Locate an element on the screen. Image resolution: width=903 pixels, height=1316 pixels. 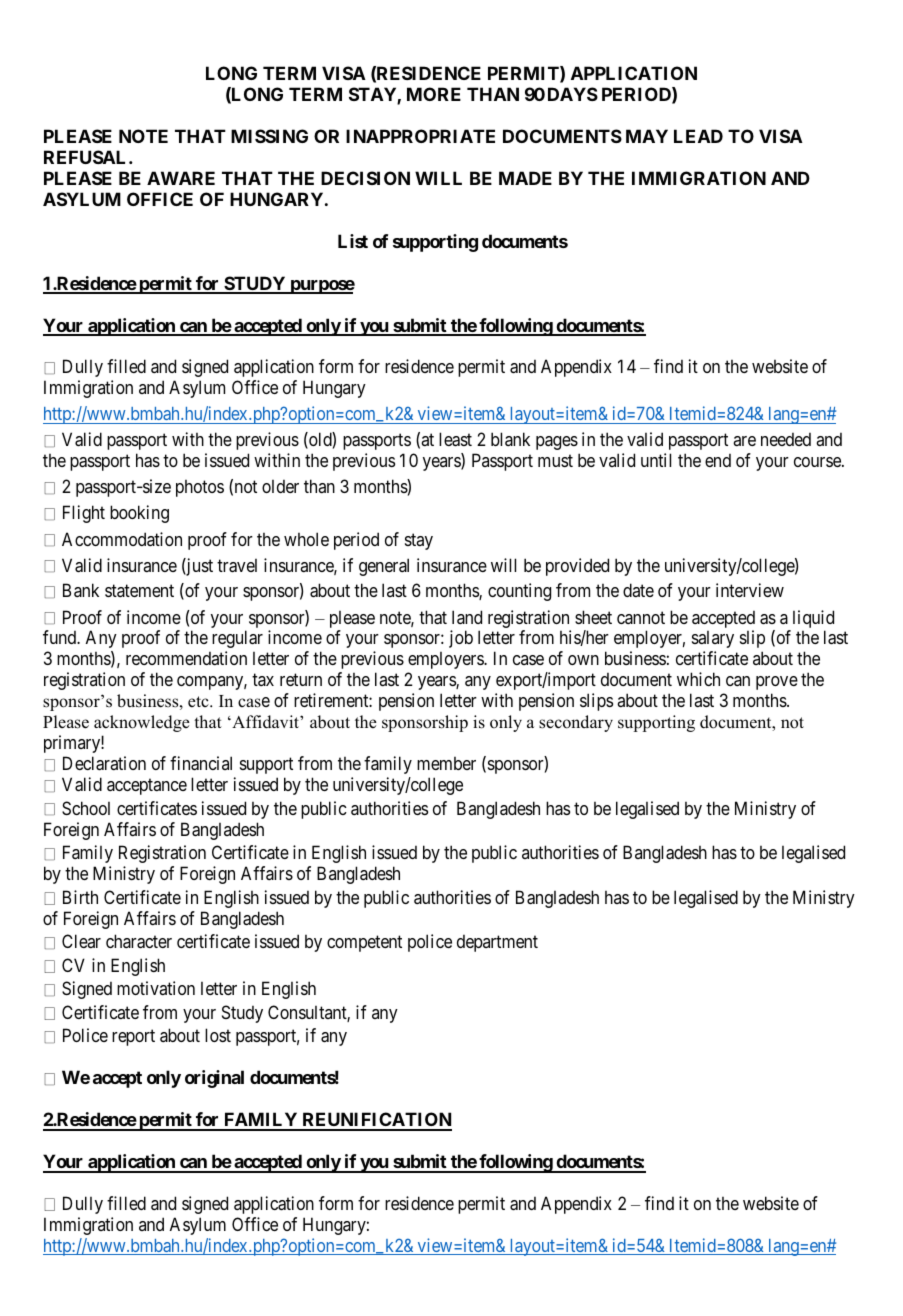
land is located at coordinates (467, 617).
